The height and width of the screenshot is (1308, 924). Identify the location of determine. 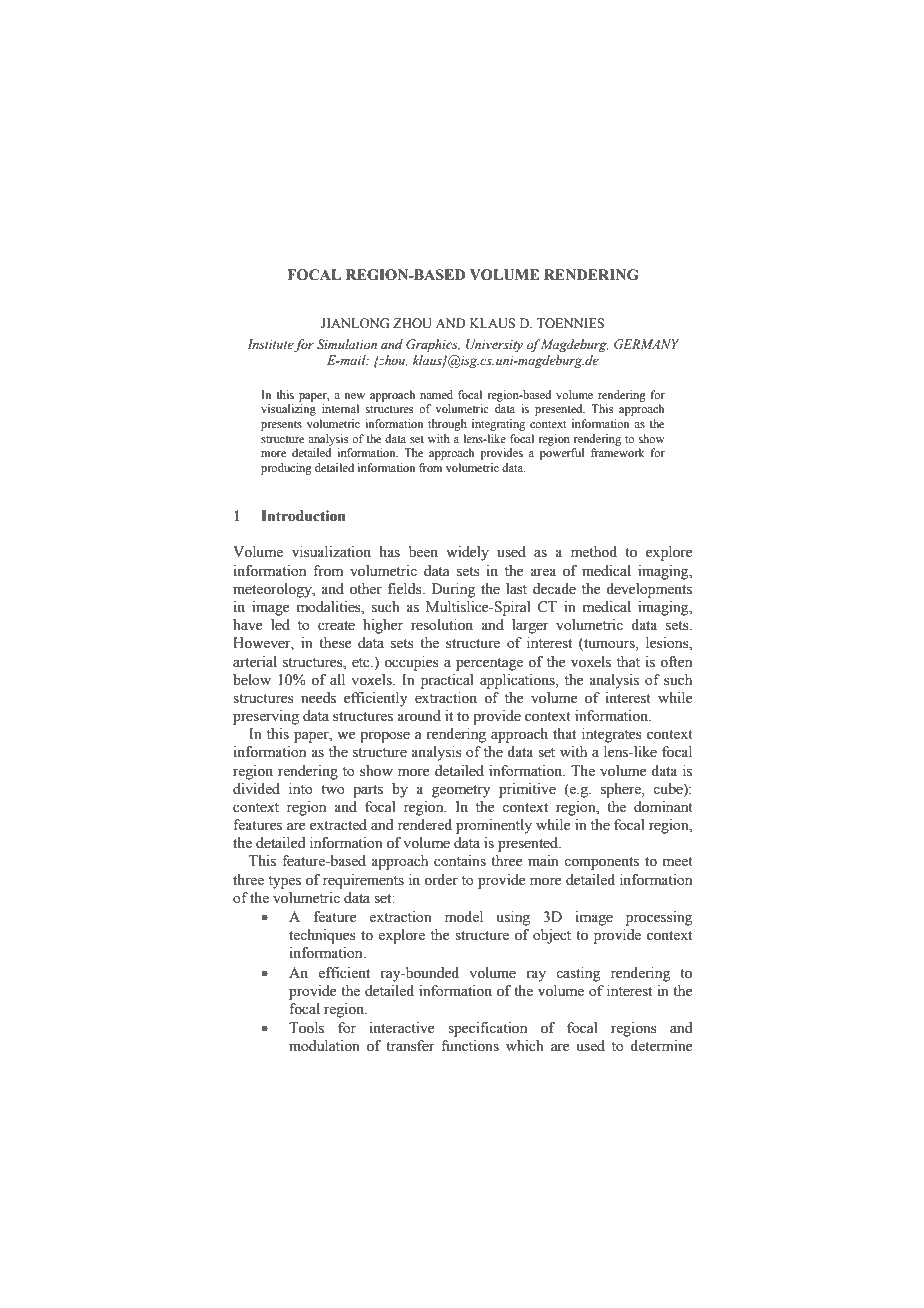
(661, 1046).
